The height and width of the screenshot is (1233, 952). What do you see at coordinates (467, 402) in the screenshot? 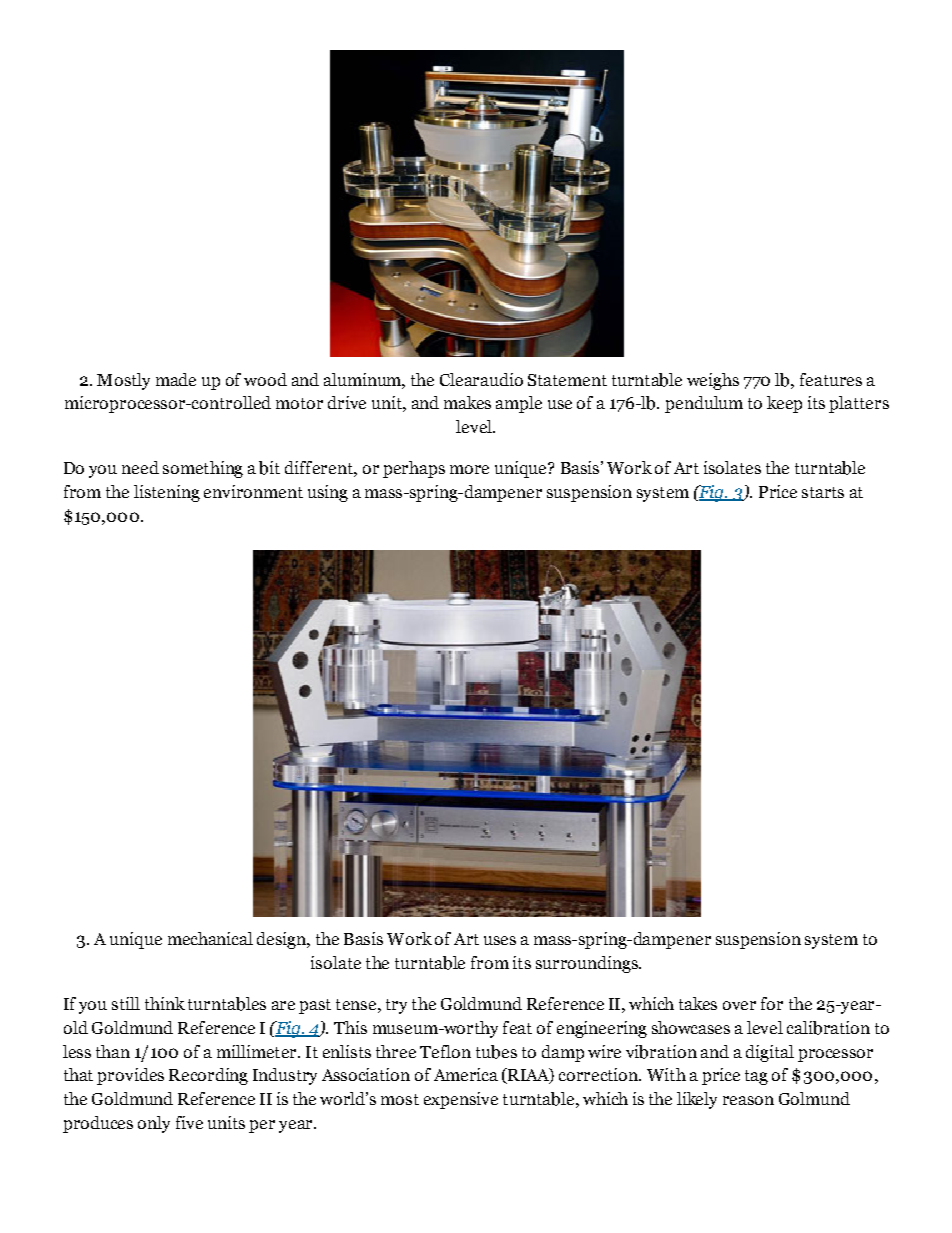
I see `makes` at bounding box center [467, 402].
